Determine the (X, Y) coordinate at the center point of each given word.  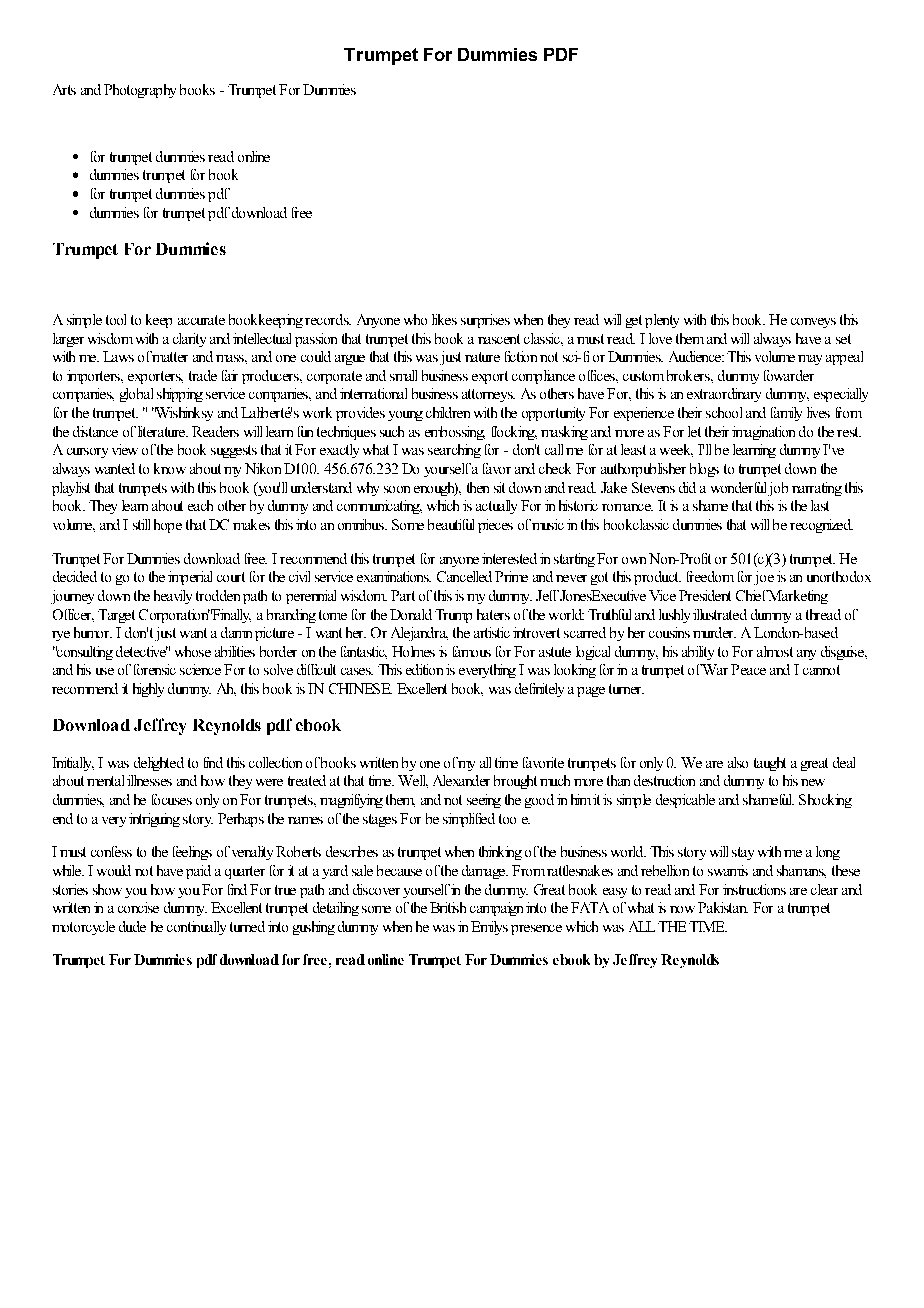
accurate (201, 320)
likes (444, 319)
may (810, 360)
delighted (159, 764)
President (705, 595)
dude (132, 926)
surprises (485, 321)
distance (95, 431)
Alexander (461, 780)
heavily (173, 597)
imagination (763, 433)
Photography (140, 91)
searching (454, 451)
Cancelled (464, 576)
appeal (844, 358)
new (813, 782)
